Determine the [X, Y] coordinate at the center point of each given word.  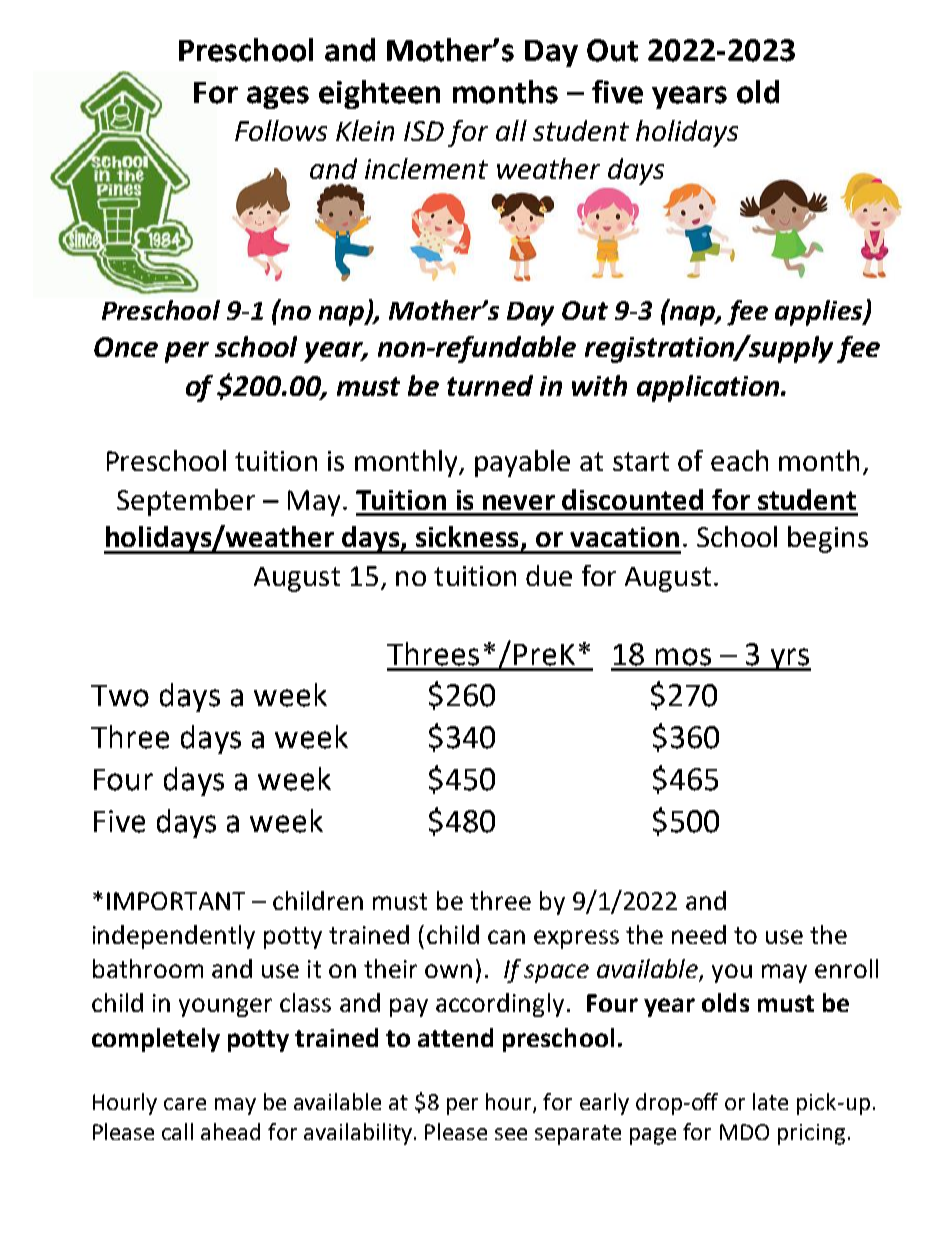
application [709, 388]
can [506, 937]
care [185, 1104]
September [186, 502]
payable [522, 463]
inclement [426, 168]
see [511, 1134]
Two [120, 696]
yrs [789, 659]
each [739, 460]
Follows [281, 130]
